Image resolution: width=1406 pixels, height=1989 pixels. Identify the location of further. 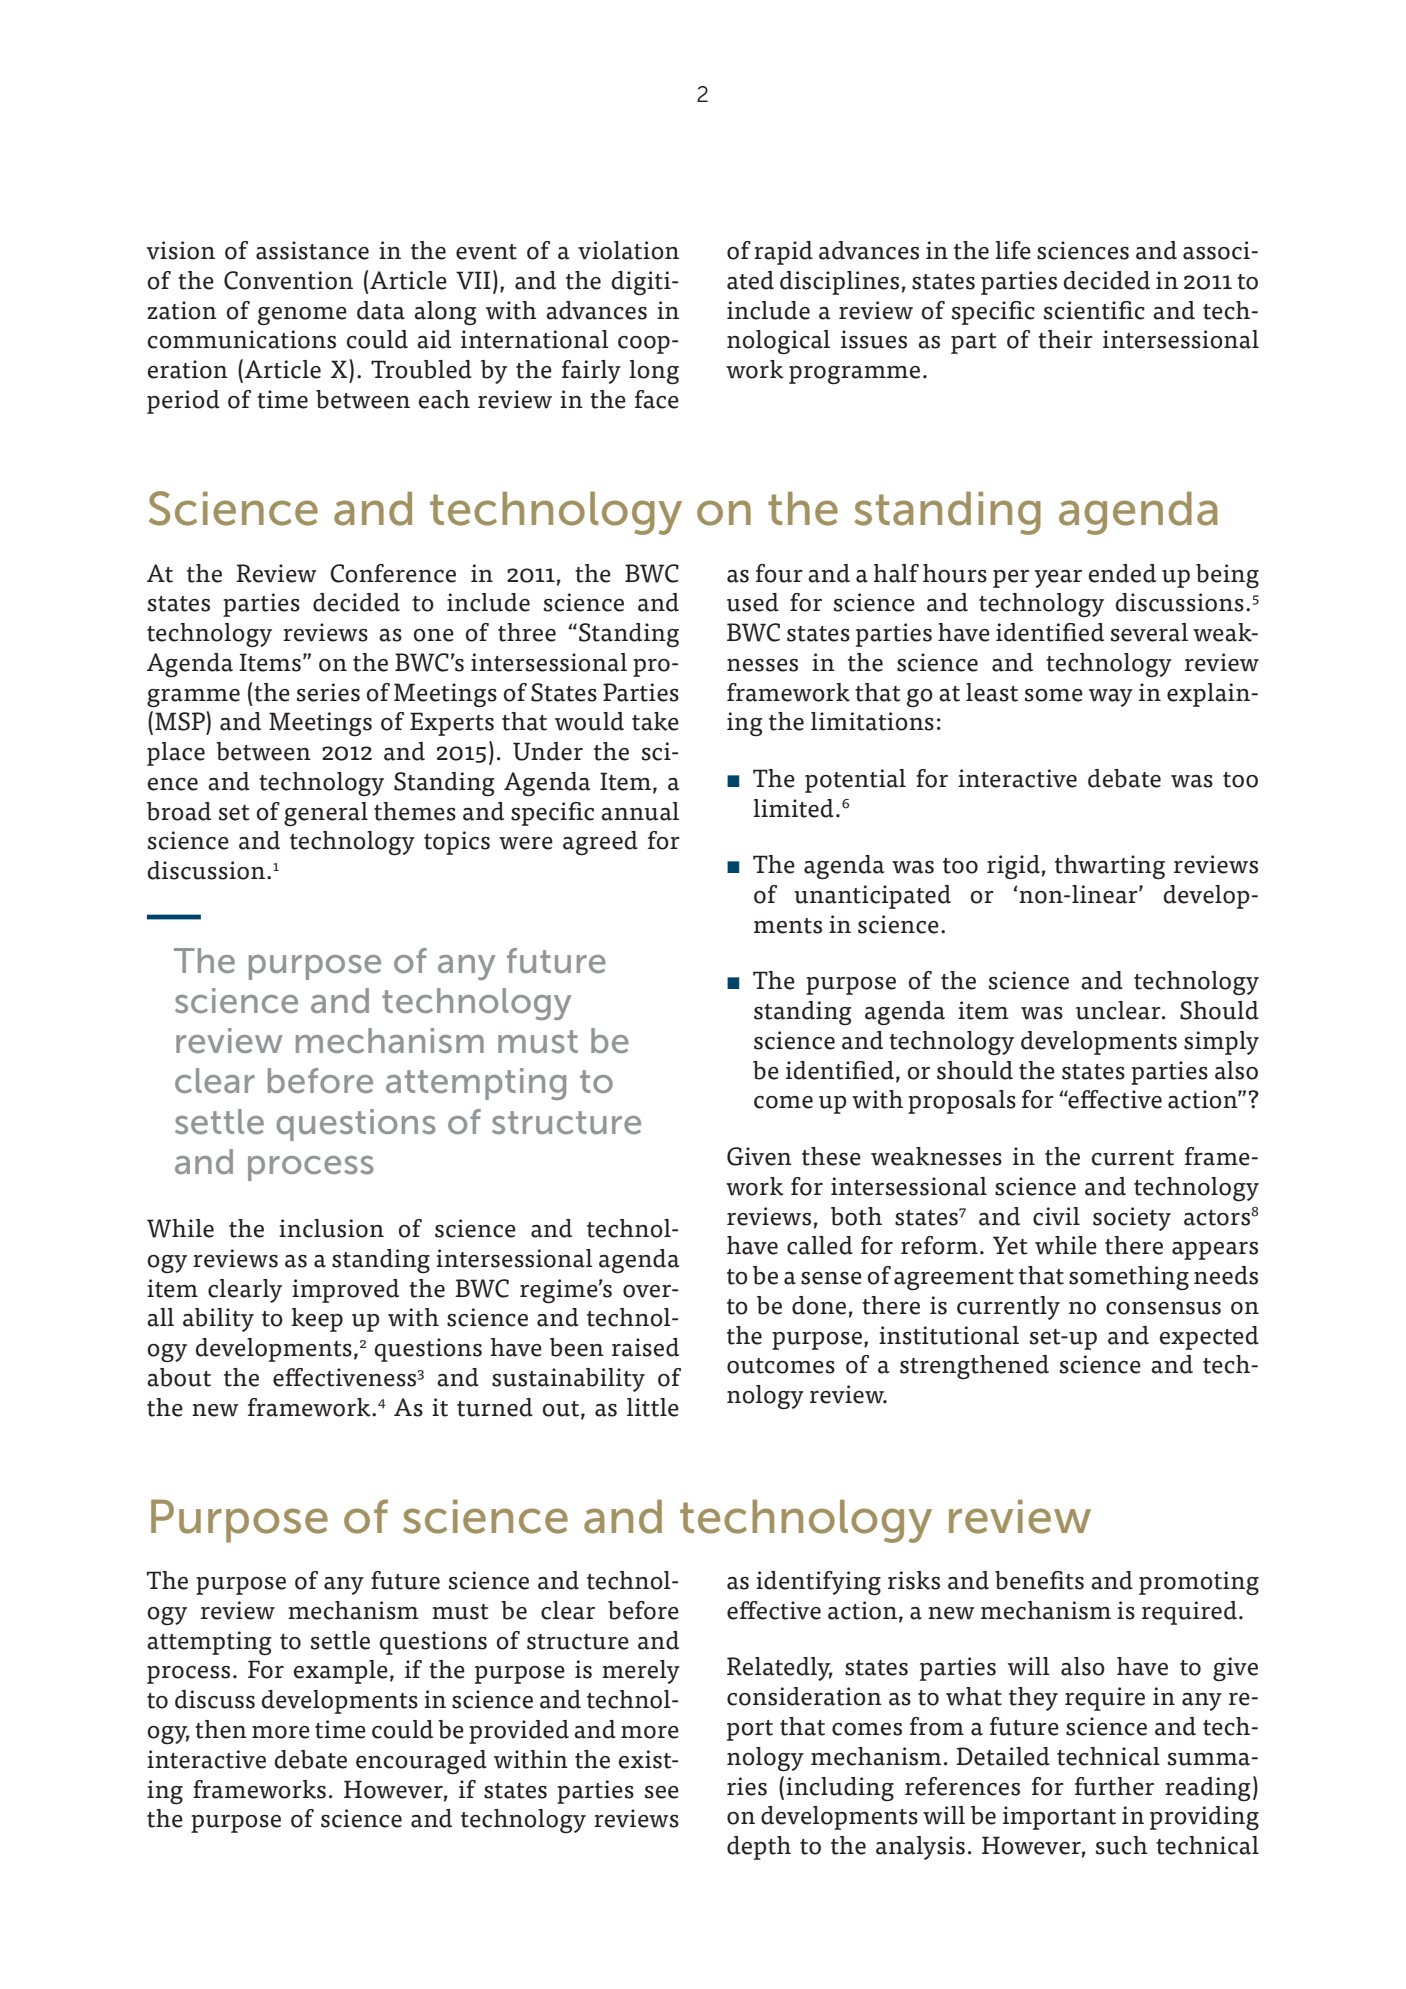
(1114, 1786).
